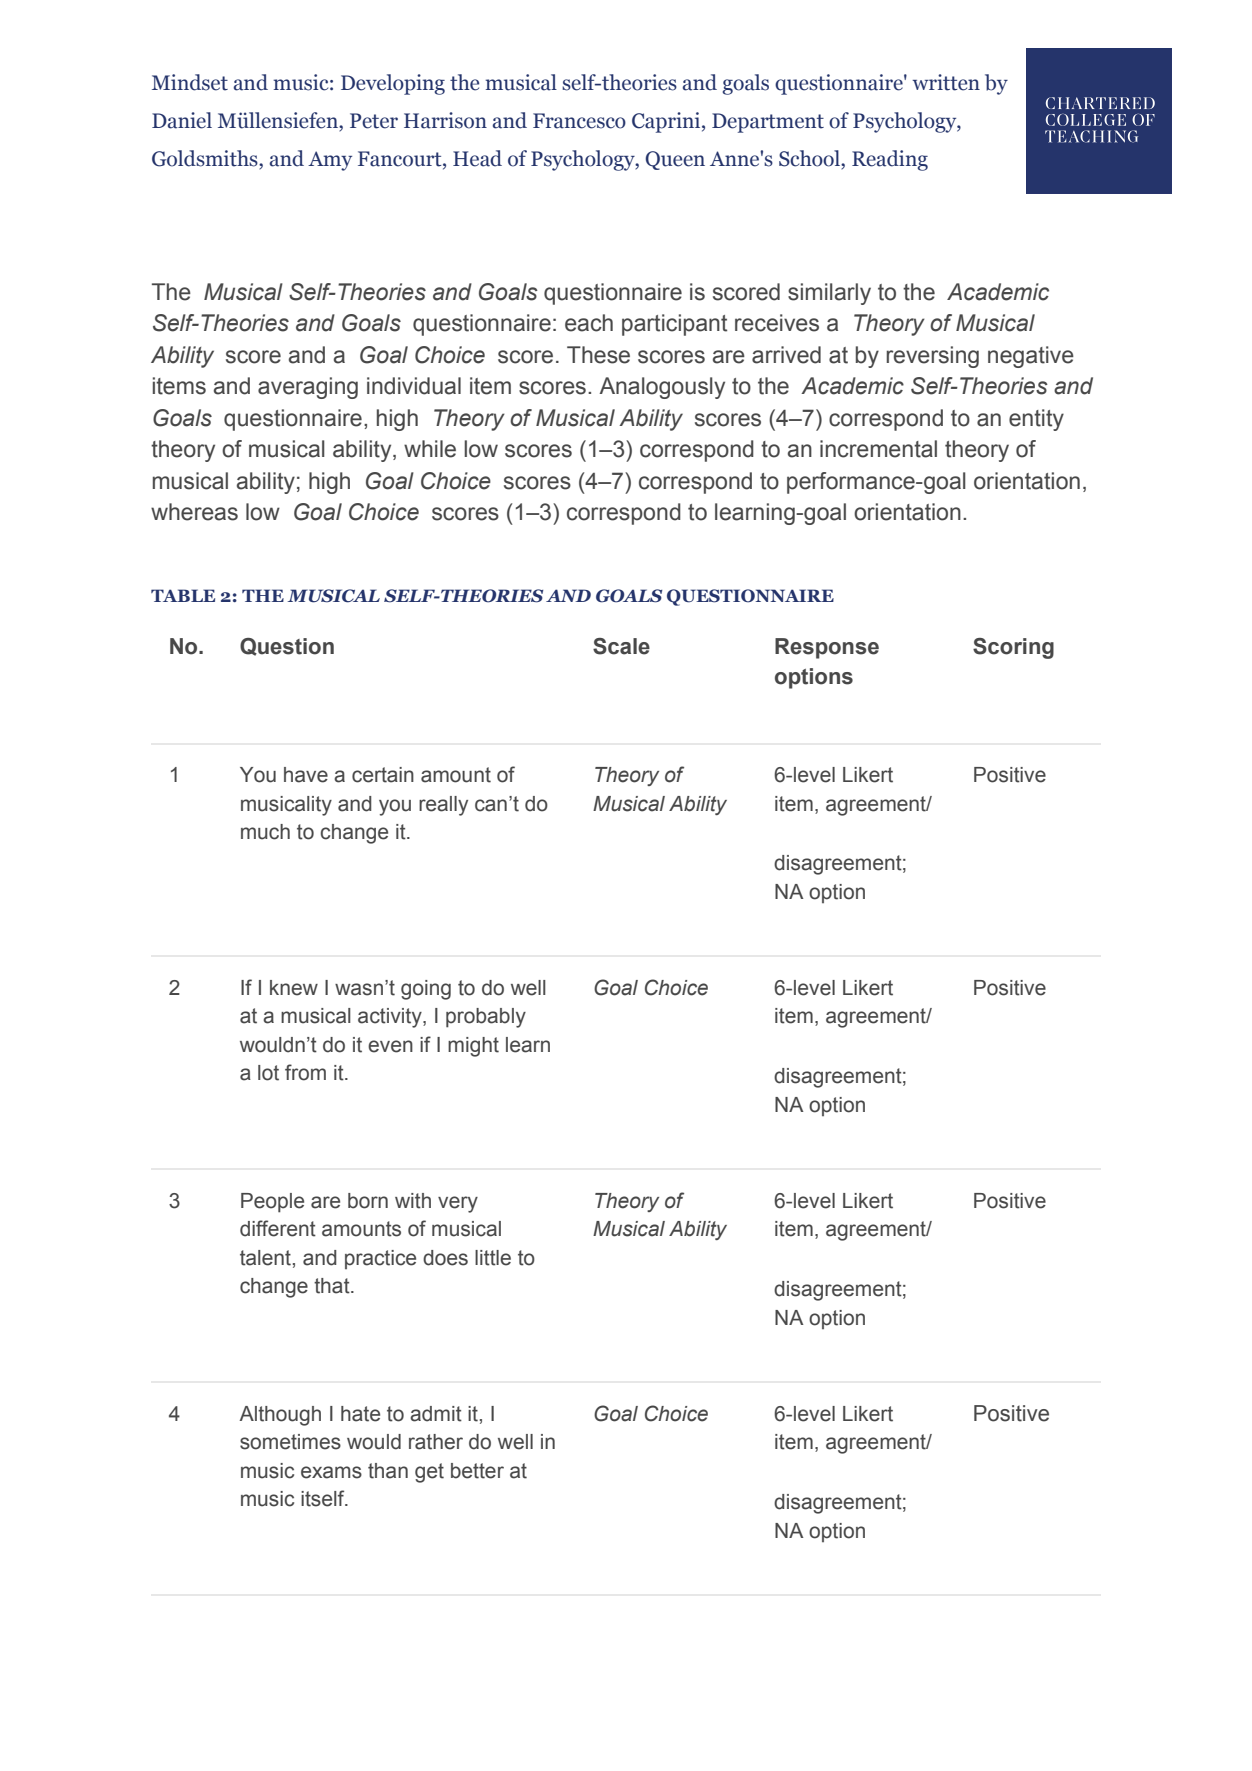  What do you see at coordinates (486, 1018) in the page?
I see `probably` at bounding box center [486, 1018].
